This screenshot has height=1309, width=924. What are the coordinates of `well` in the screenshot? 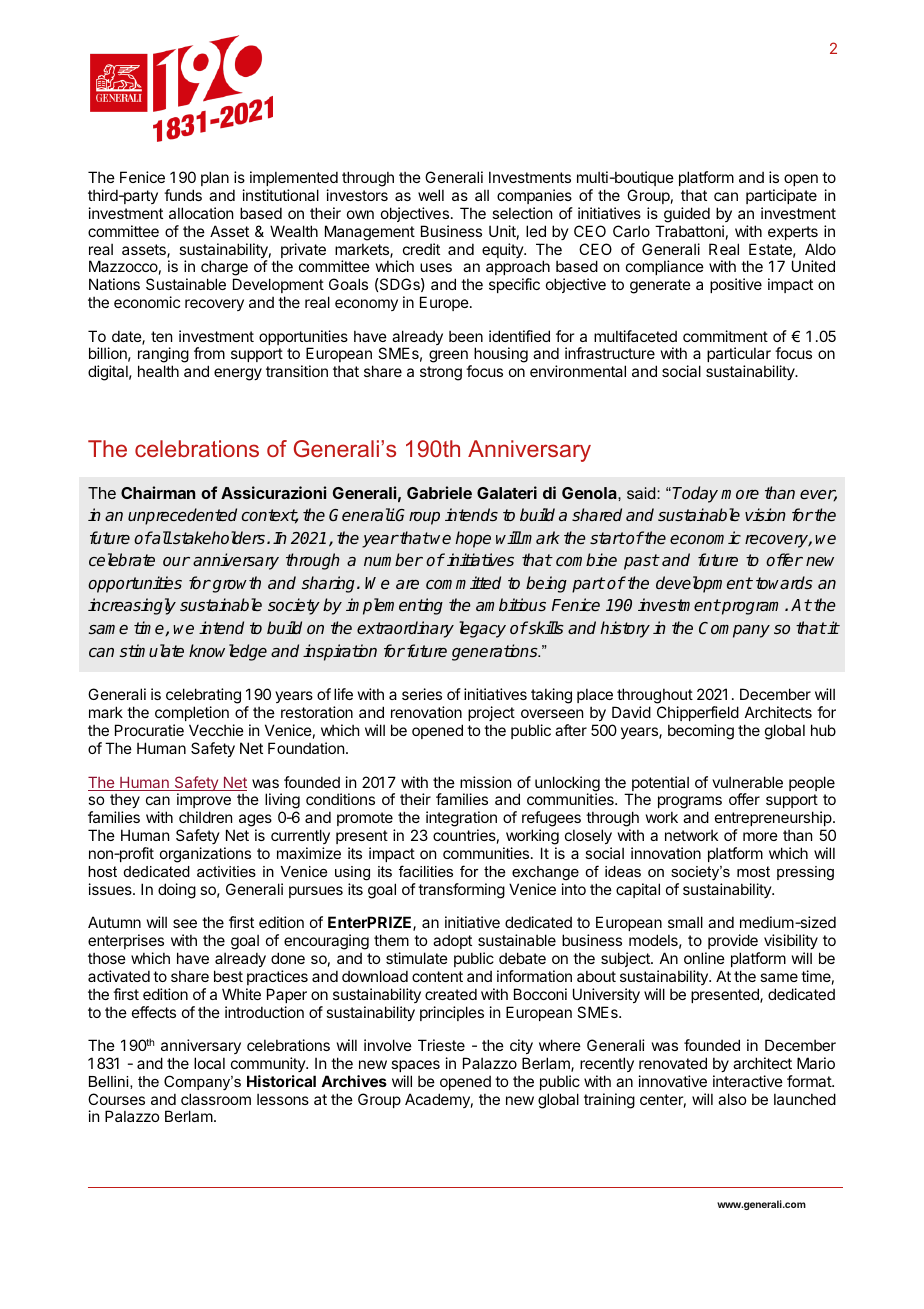 It's located at (431, 195).
